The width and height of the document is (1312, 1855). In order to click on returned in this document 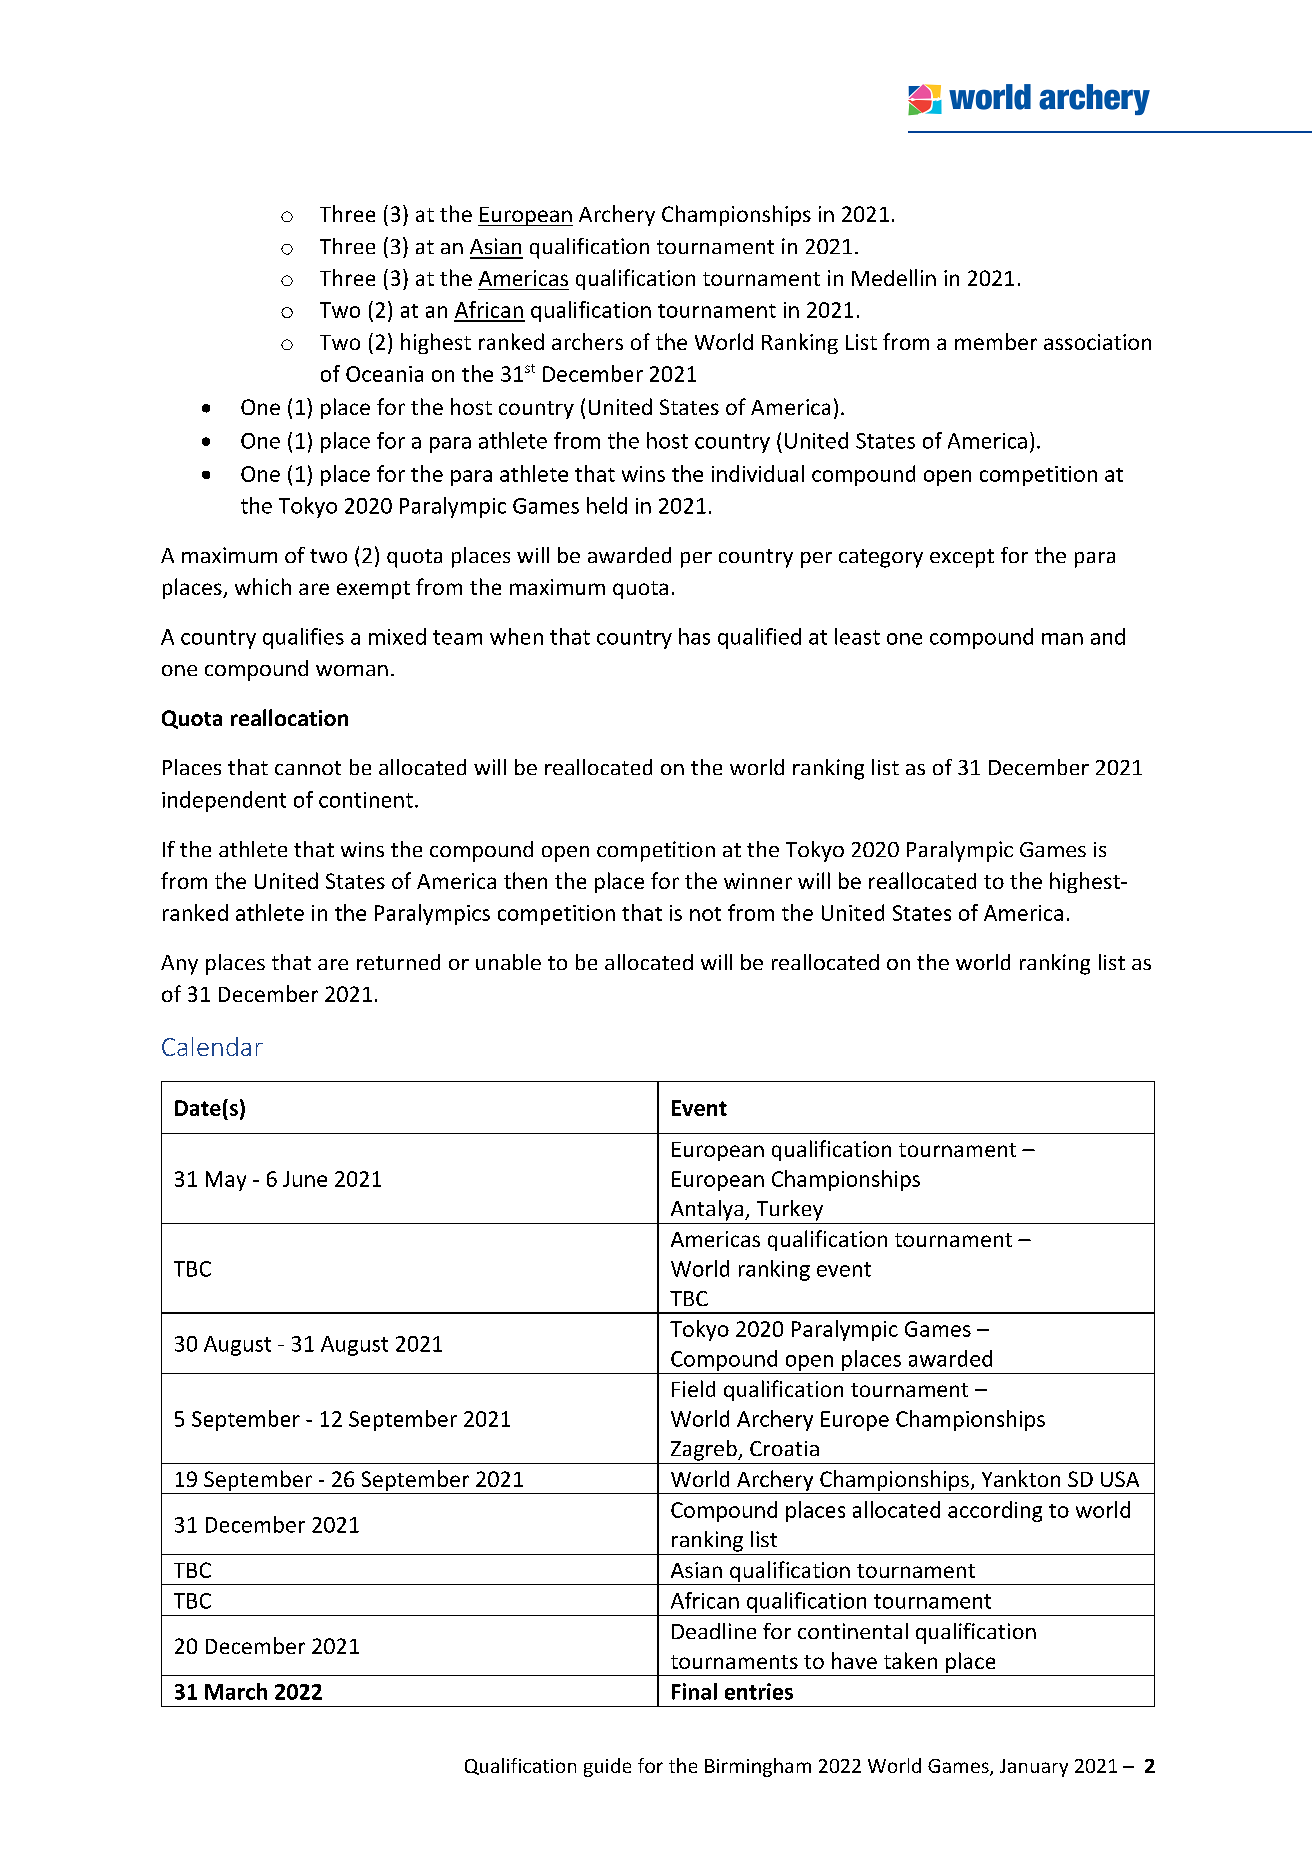, I will do `click(398, 962)`.
